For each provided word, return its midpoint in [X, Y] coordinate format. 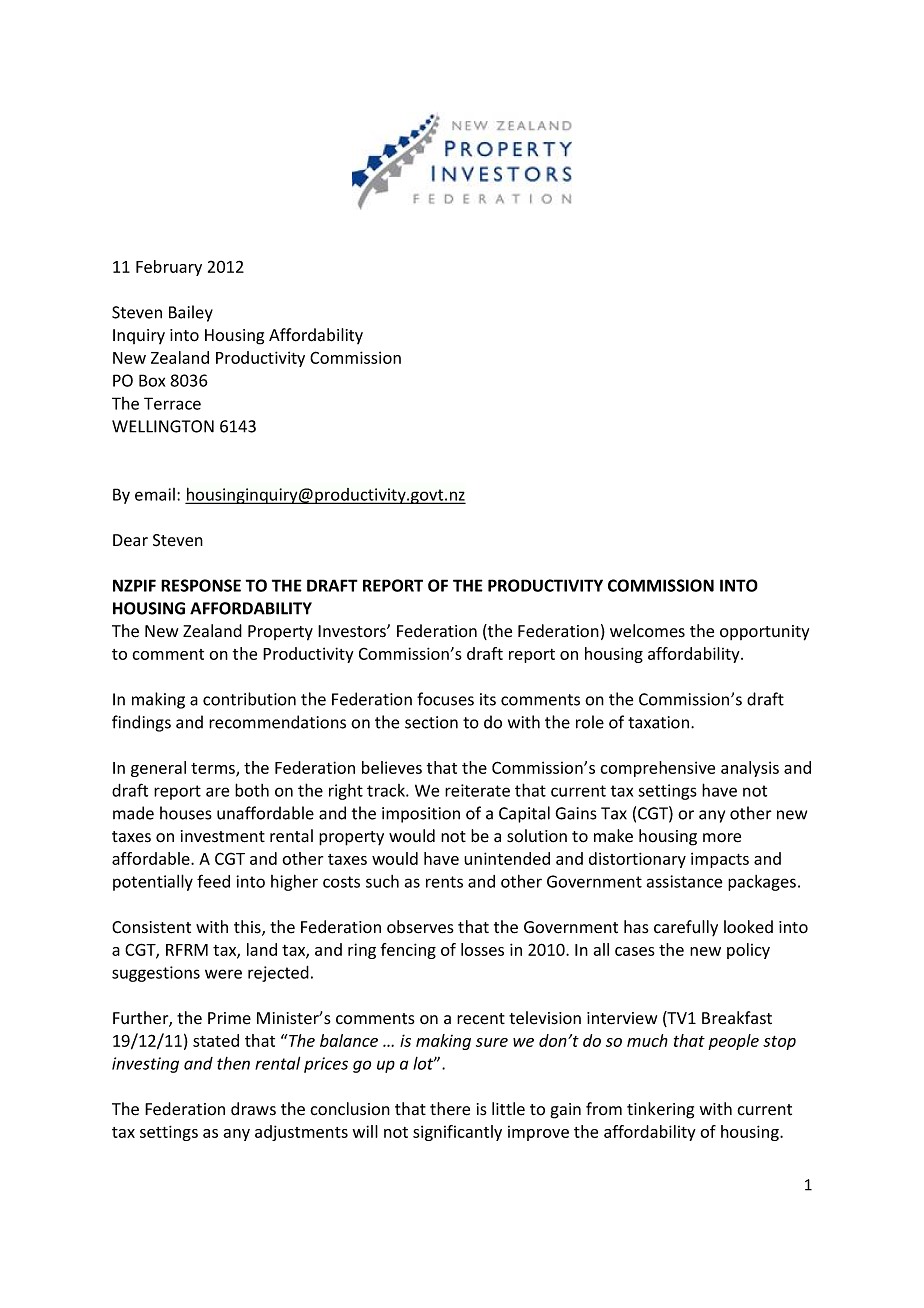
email [155, 494]
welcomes [647, 631]
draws [253, 1109]
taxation [658, 722]
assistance [684, 881]
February [169, 268]
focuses [445, 699]
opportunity [764, 633]
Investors [353, 631]
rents [444, 882]
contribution [249, 699]
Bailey [191, 313]
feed [213, 881]
